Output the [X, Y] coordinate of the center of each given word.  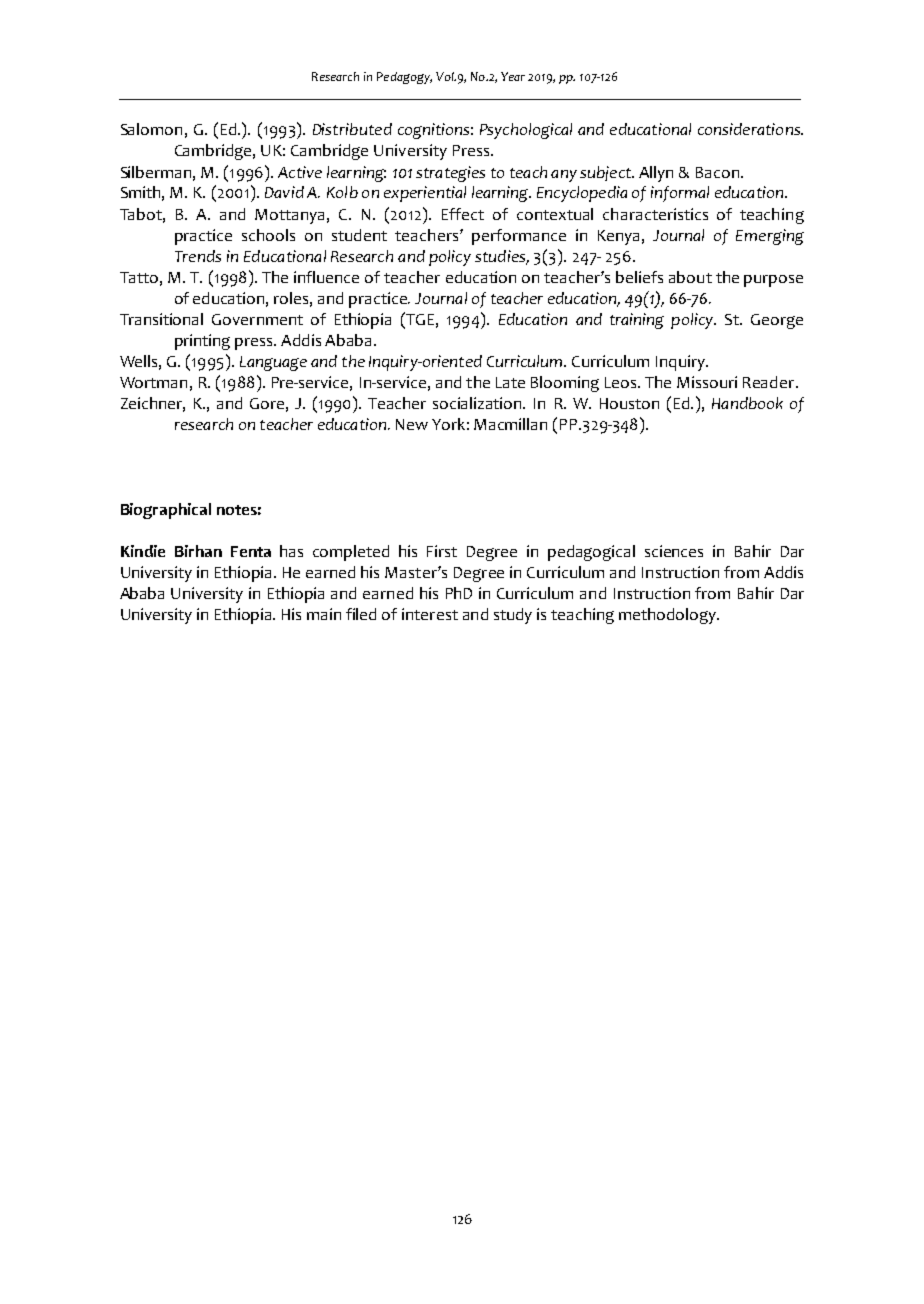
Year [513, 76]
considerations [750, 129]
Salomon [151, 129]
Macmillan [510, 424]
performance [519, 237]
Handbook [747, 403]
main [324, 614]
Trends [198, 256]
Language [273, 363]
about [690, 277]
